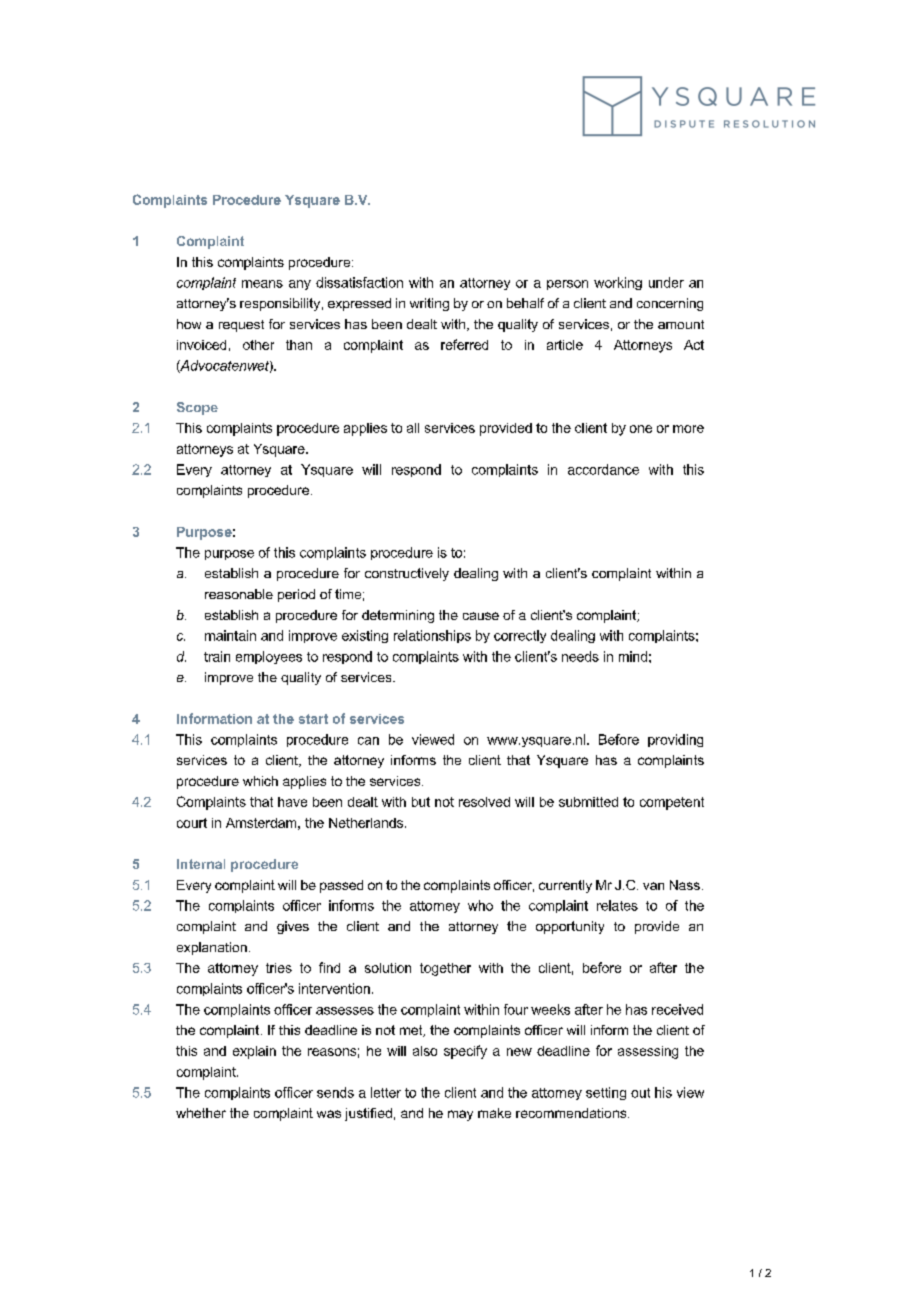 The height and width of the screenshot is (1308, 924). Describe the element at coordinates (254, 1052) in the screenshot. I see `explain` at that location.
